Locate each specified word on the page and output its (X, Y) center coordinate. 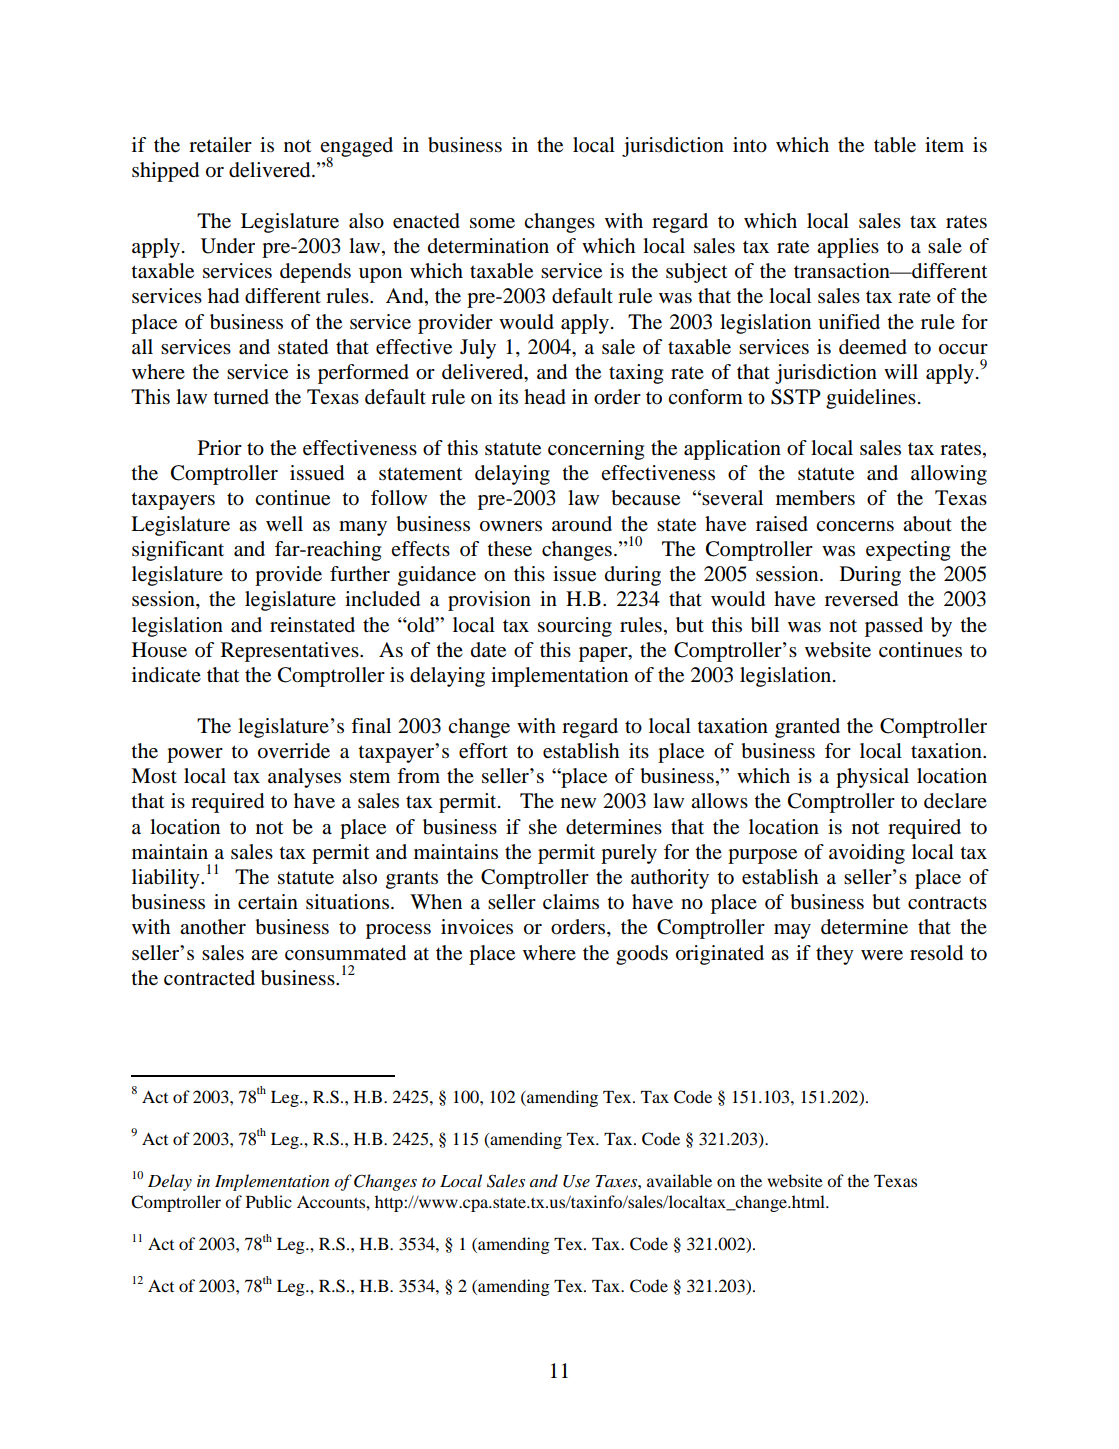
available (679, 1180)
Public (269, 1201)
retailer (220, 145)
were (882, 955)
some (492, 223)
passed (894, 627)
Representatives (291, 652)
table (895, 145)
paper (604, 654)
